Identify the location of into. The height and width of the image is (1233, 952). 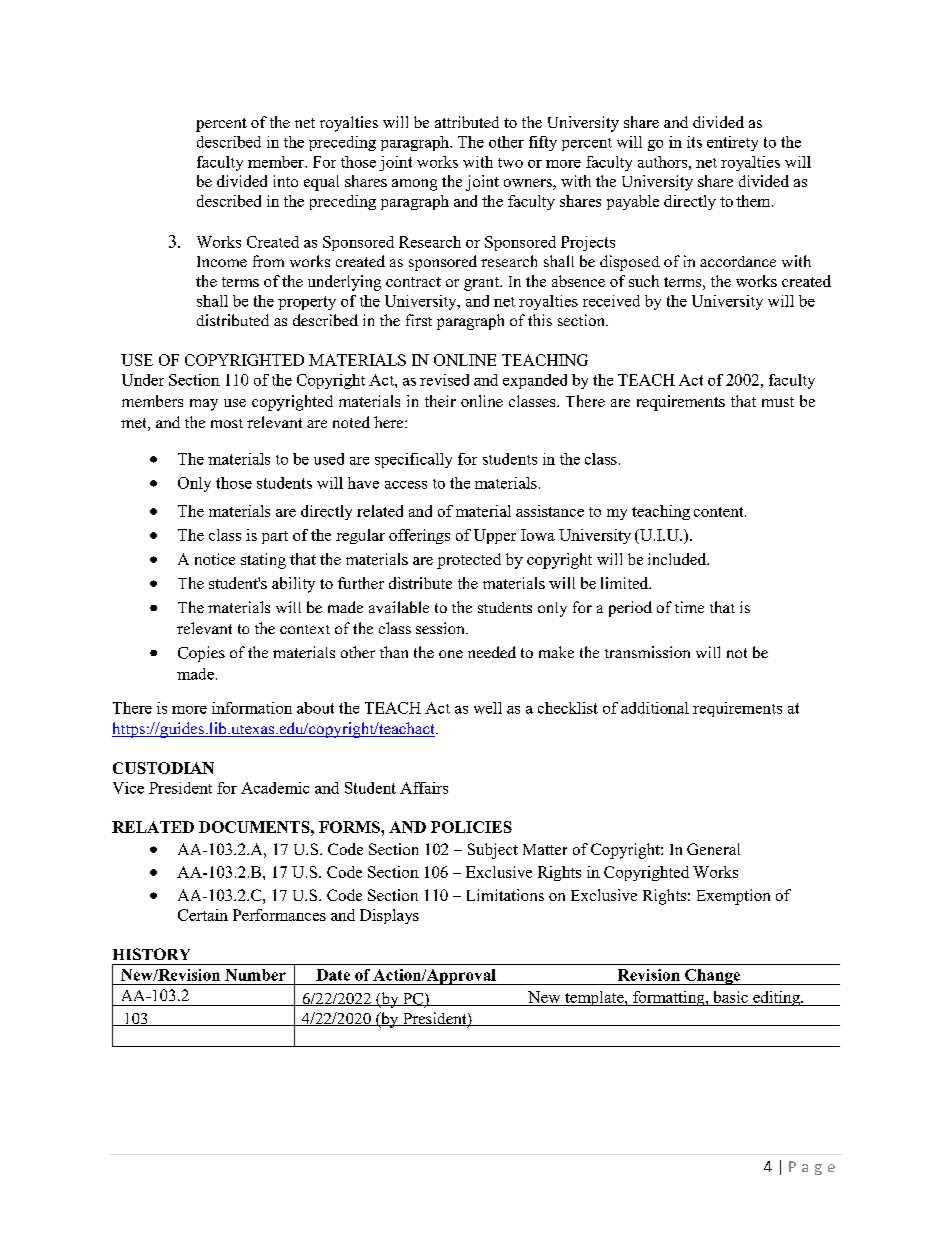
(286, 181).
